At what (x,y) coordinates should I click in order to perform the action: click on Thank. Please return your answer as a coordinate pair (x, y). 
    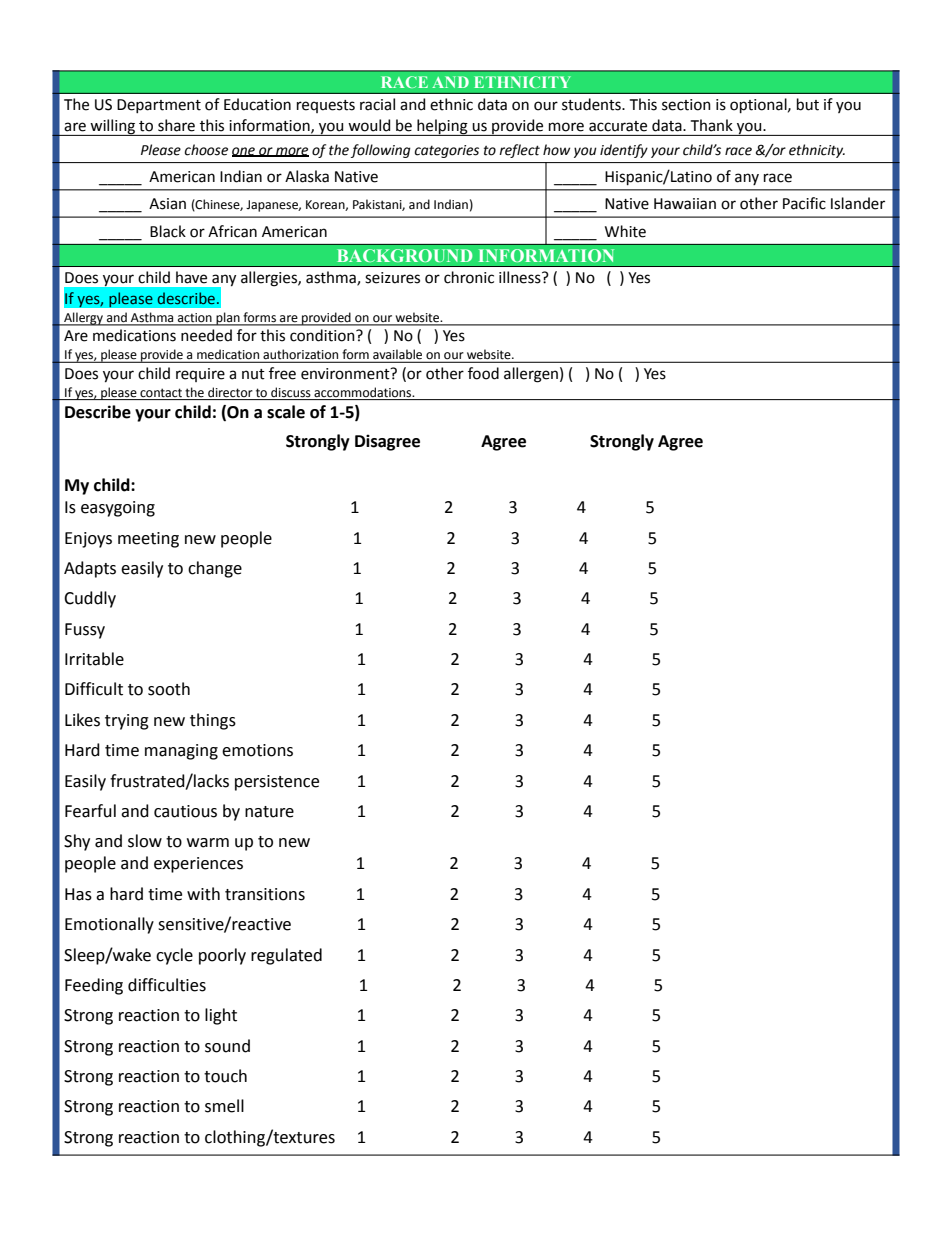
    Looking at the image, I should click on (712, 125).
